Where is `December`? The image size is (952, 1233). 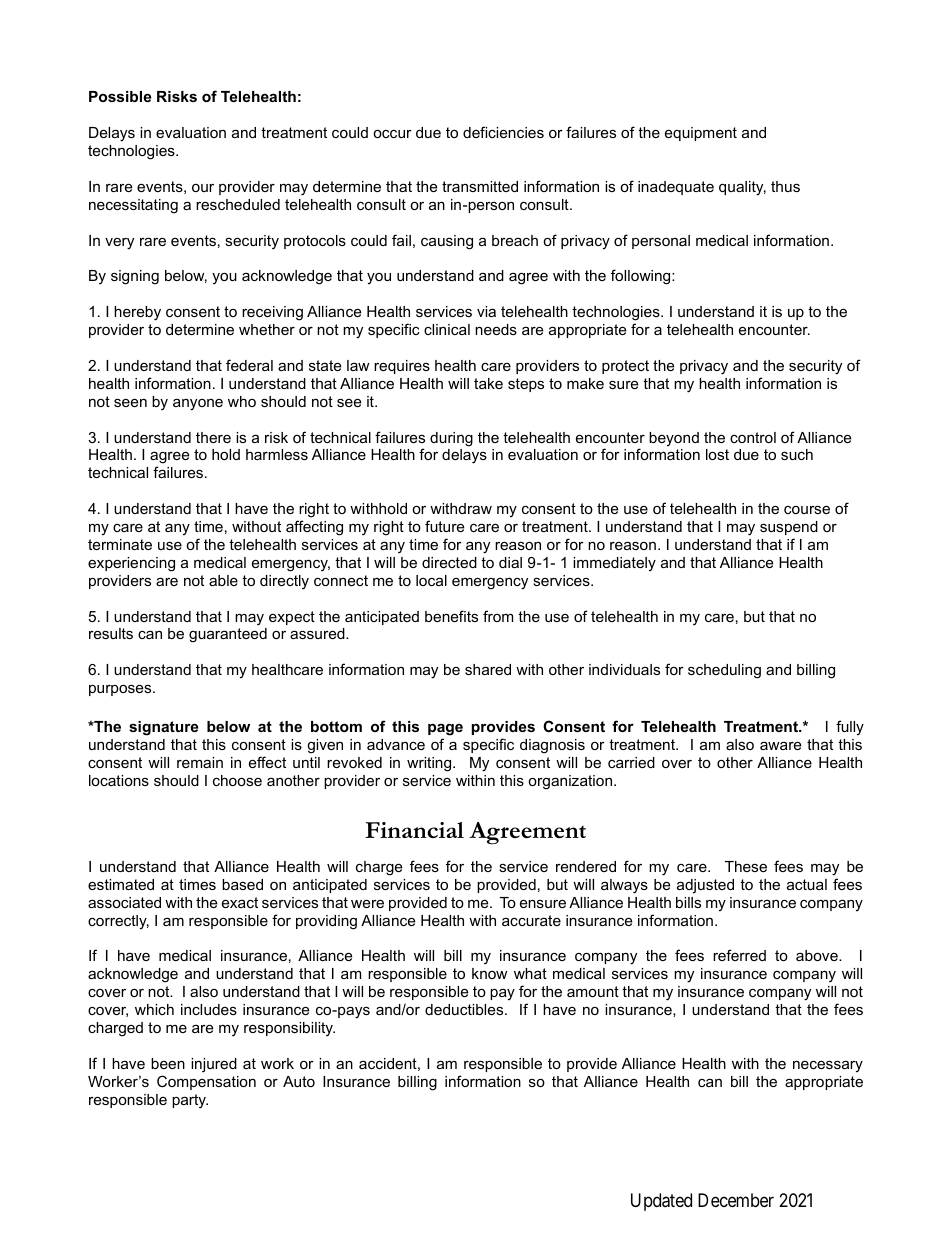 December is located at coordinates (736, 1200).
